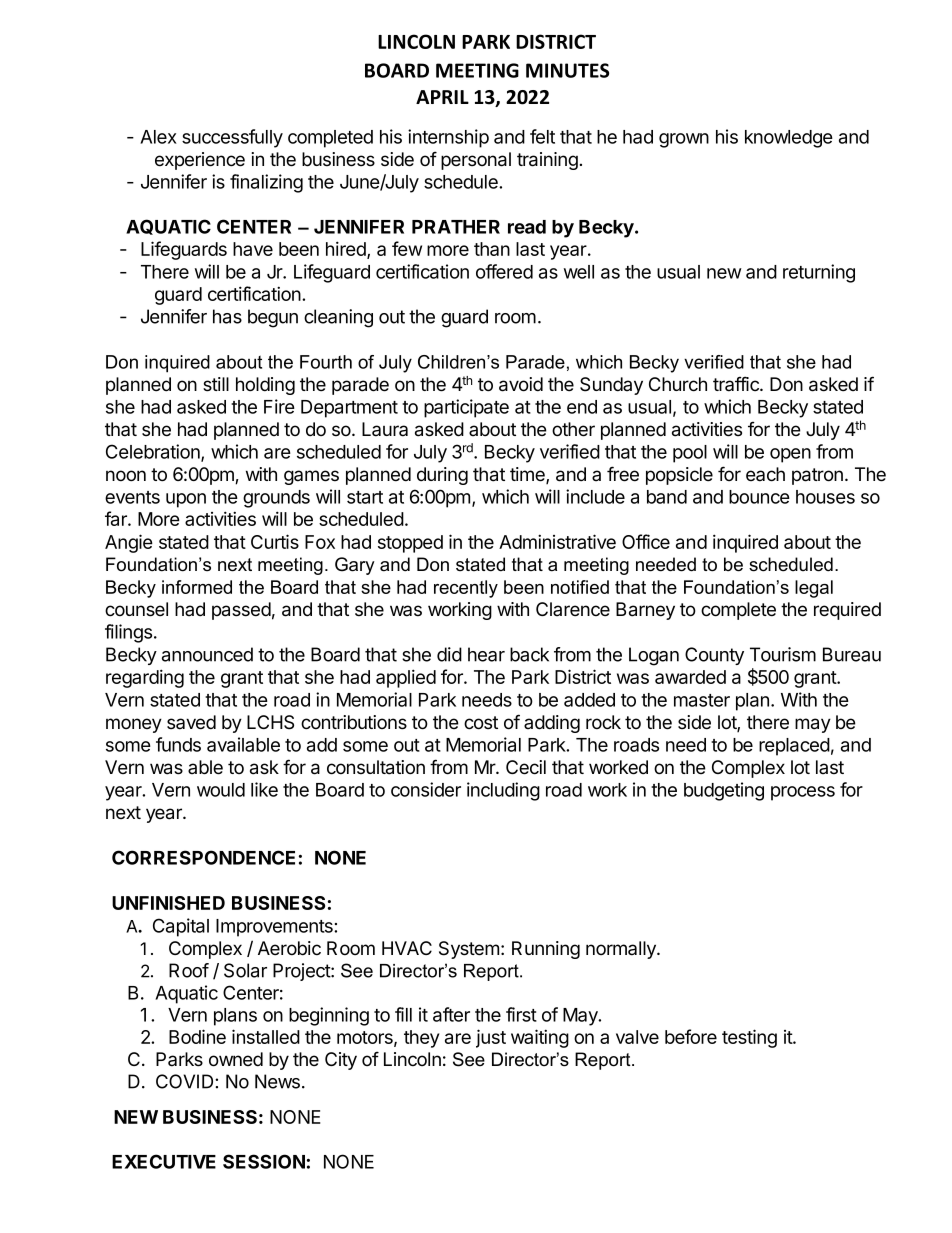 The width and height of the screenshot is (952, 1233). Describe the element at coordinates (203, 857) in the screenshot. I see `CORRESPONDENCE` at that location.
